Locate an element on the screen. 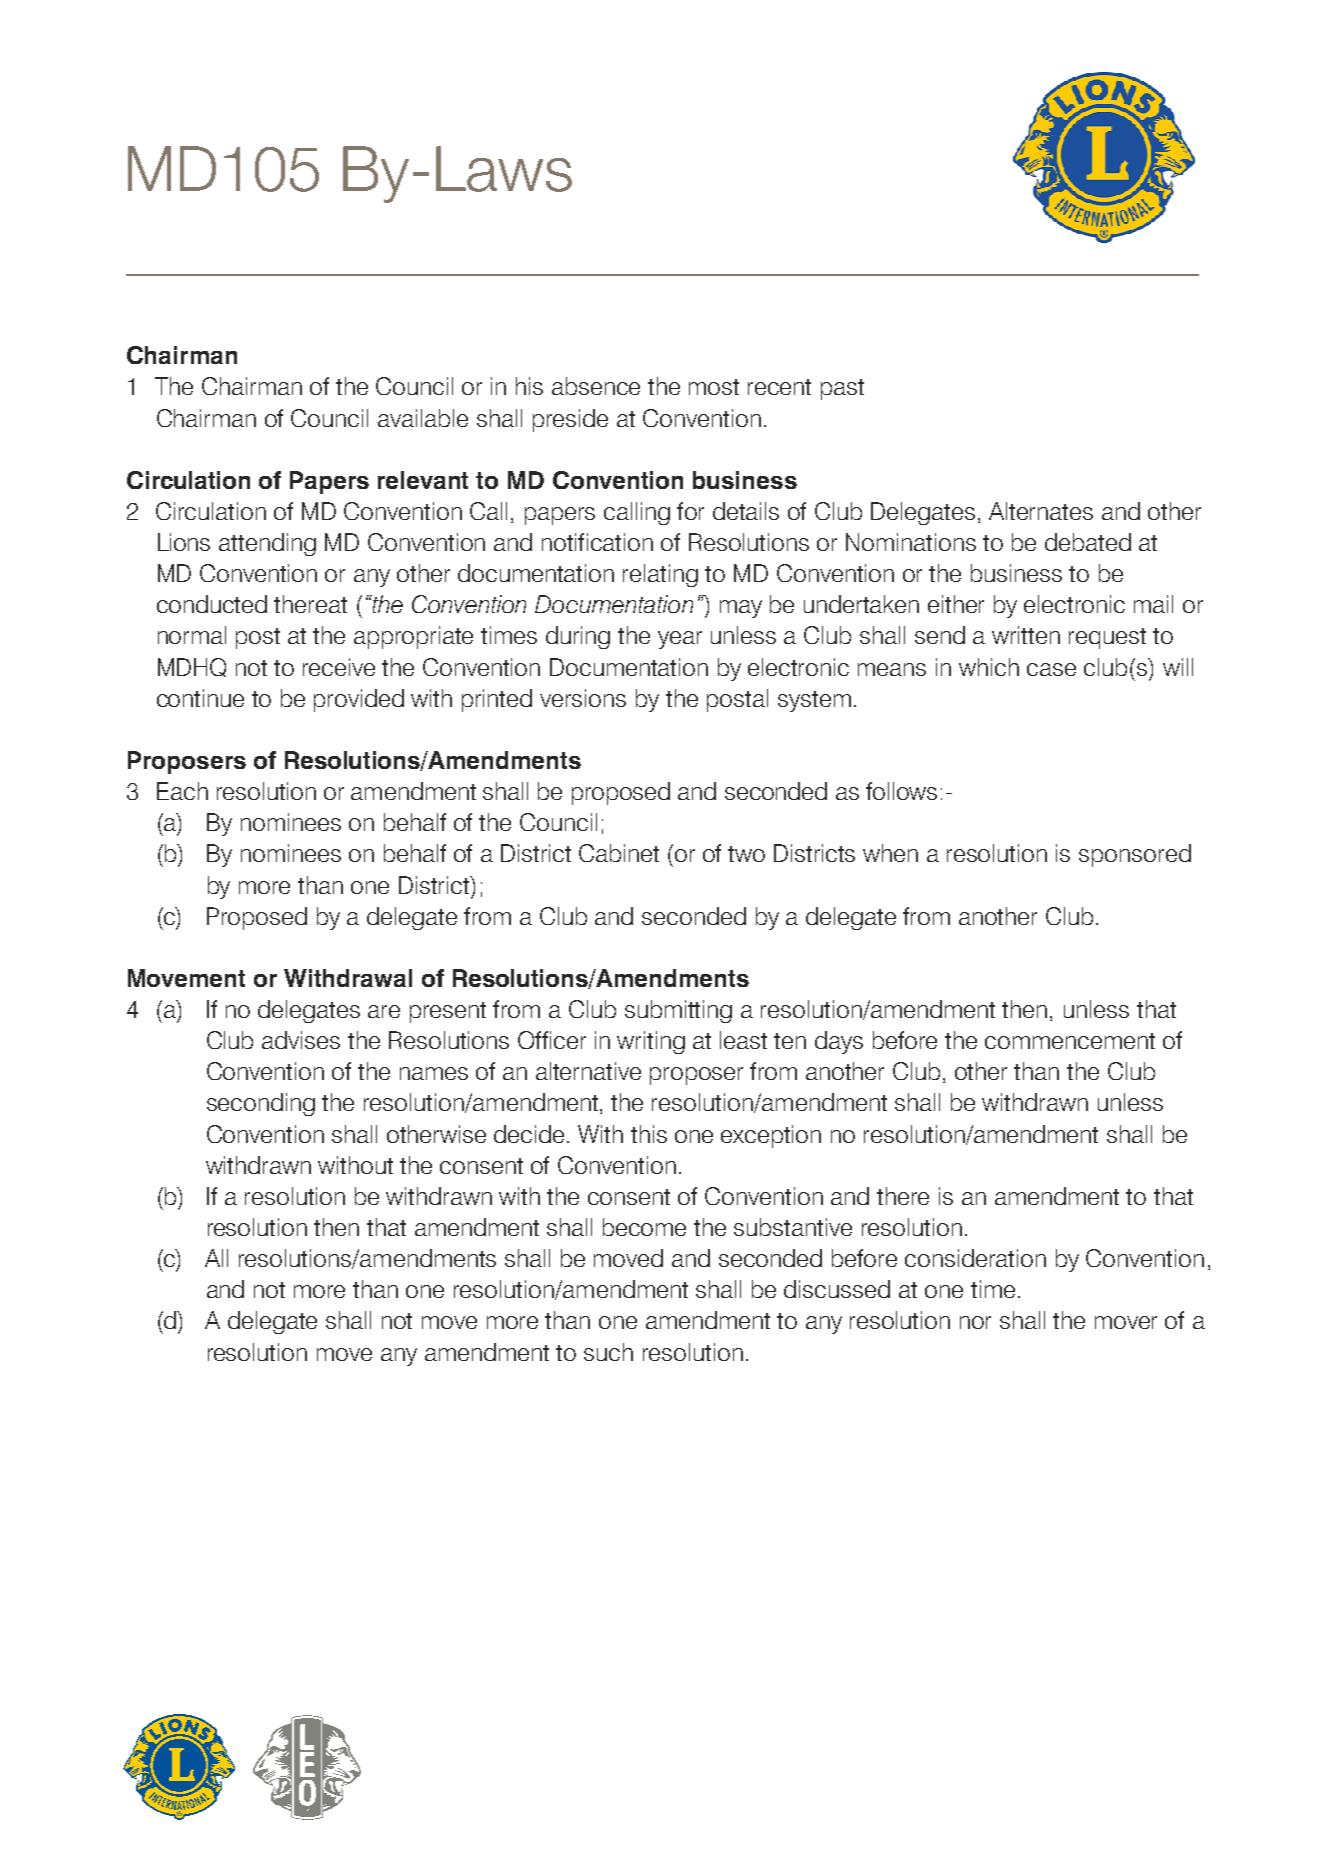 This screenshot has width=1323, height=1872. two is located at coordinates (746, 854).
